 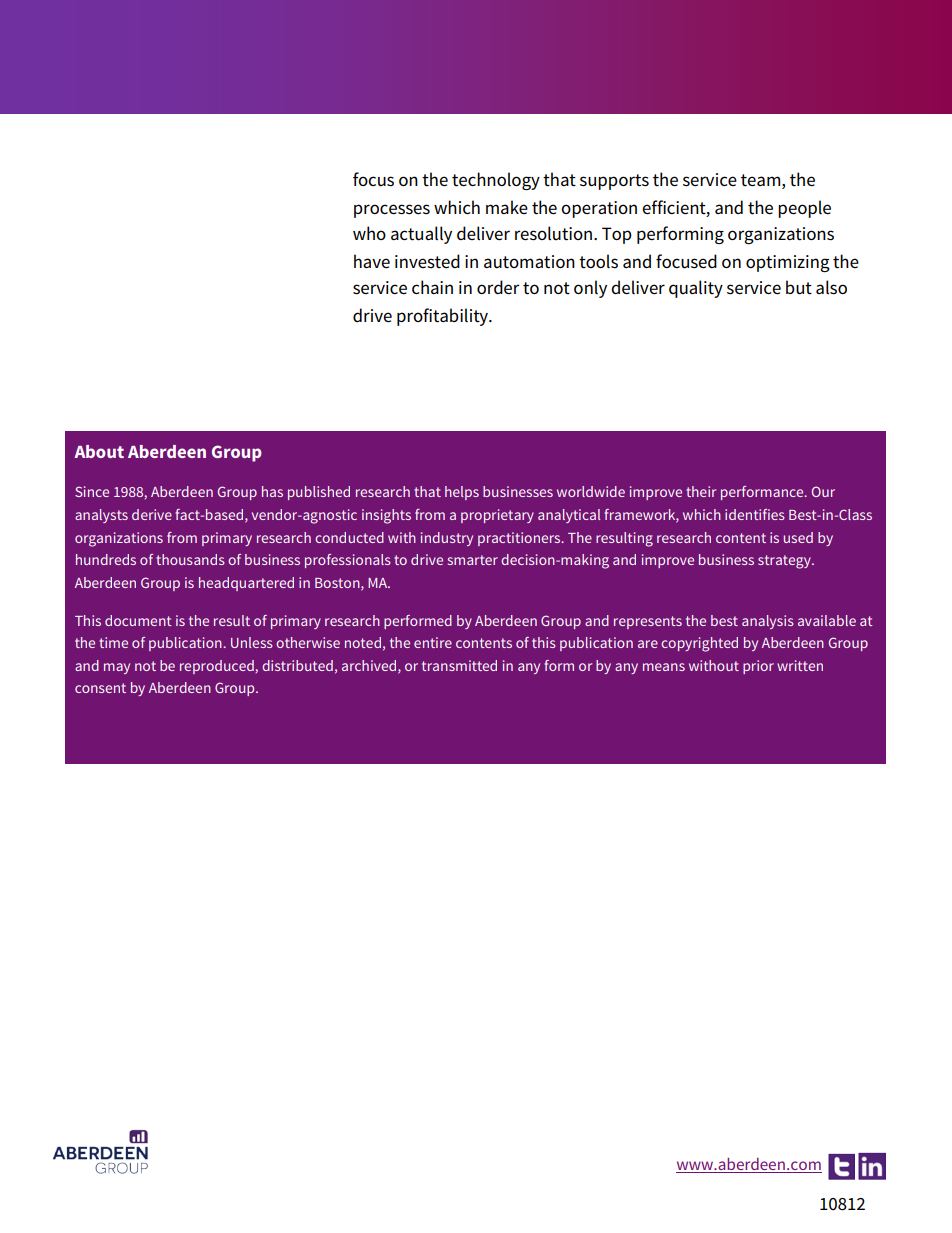 What do you see at coordinates (804, 209) in the screenshot?
I see `people` at bounding box center [804, 209].
